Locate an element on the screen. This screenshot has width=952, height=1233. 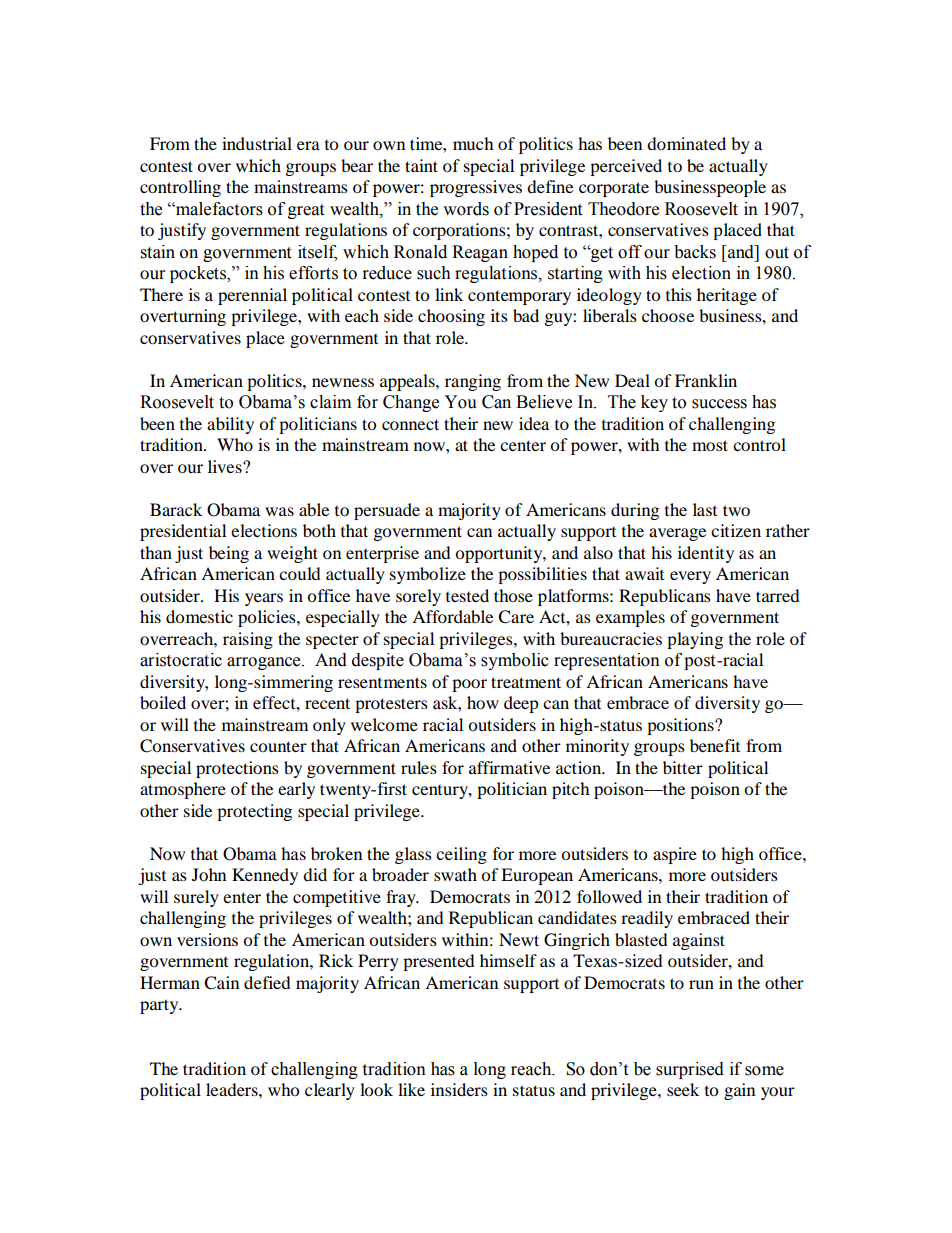
dominated is located at coordinates (686, 143).
